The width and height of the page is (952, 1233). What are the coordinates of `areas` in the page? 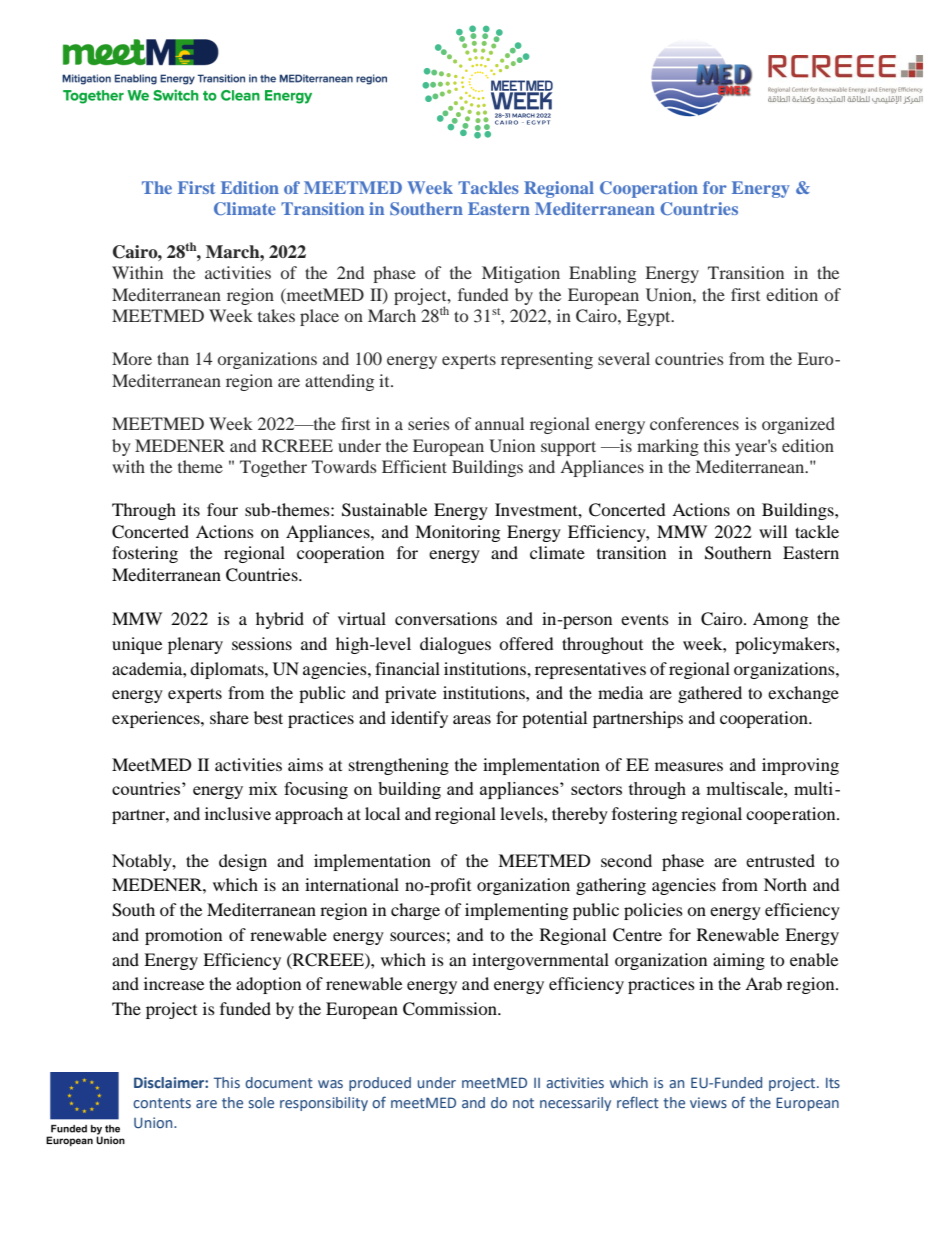 It's located at (472, 719).
